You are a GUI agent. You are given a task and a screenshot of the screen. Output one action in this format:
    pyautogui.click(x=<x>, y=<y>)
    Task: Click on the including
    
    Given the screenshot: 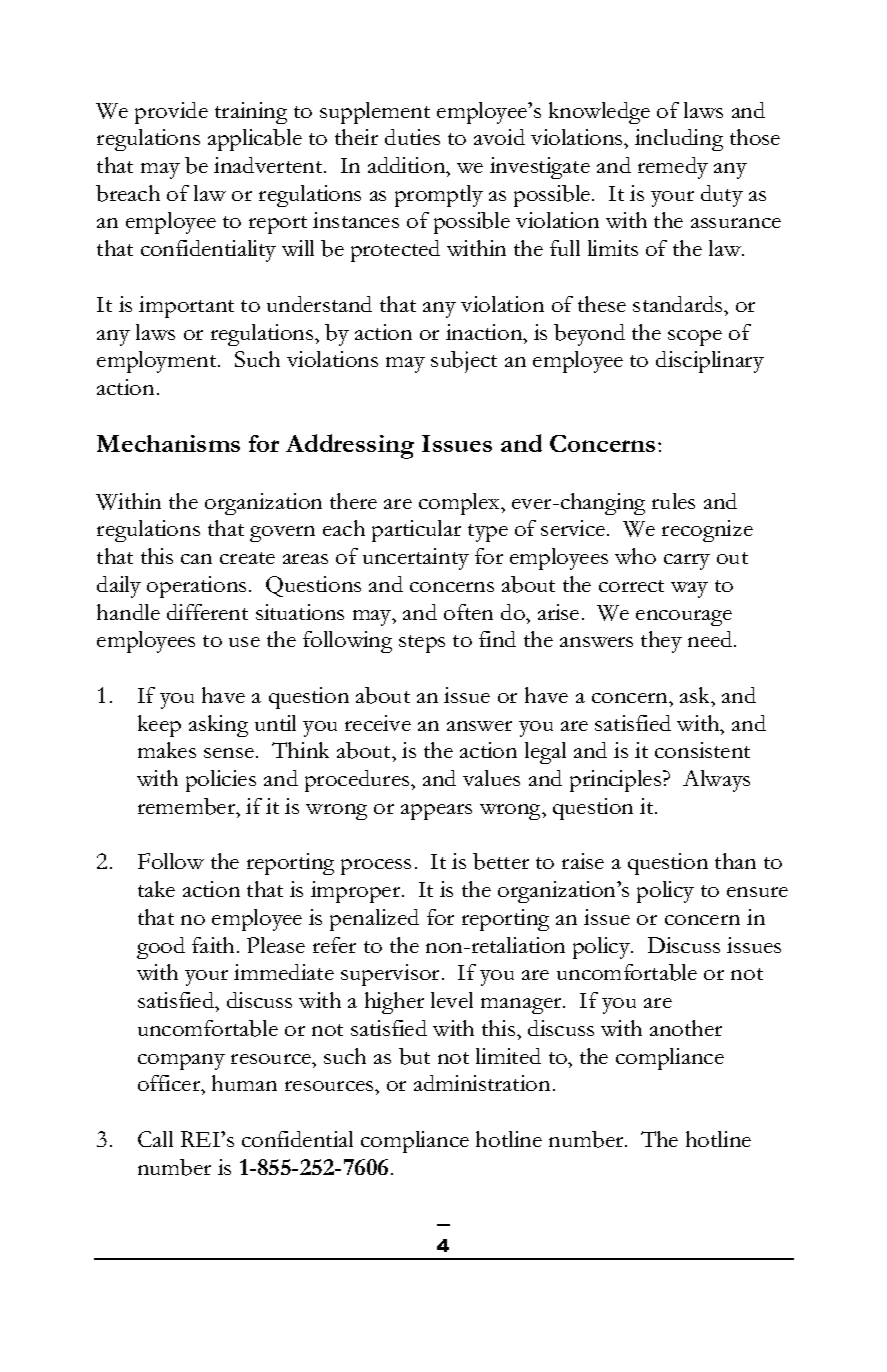 What is the action you would take?
    pyautogui.click(x=679, y=140)
